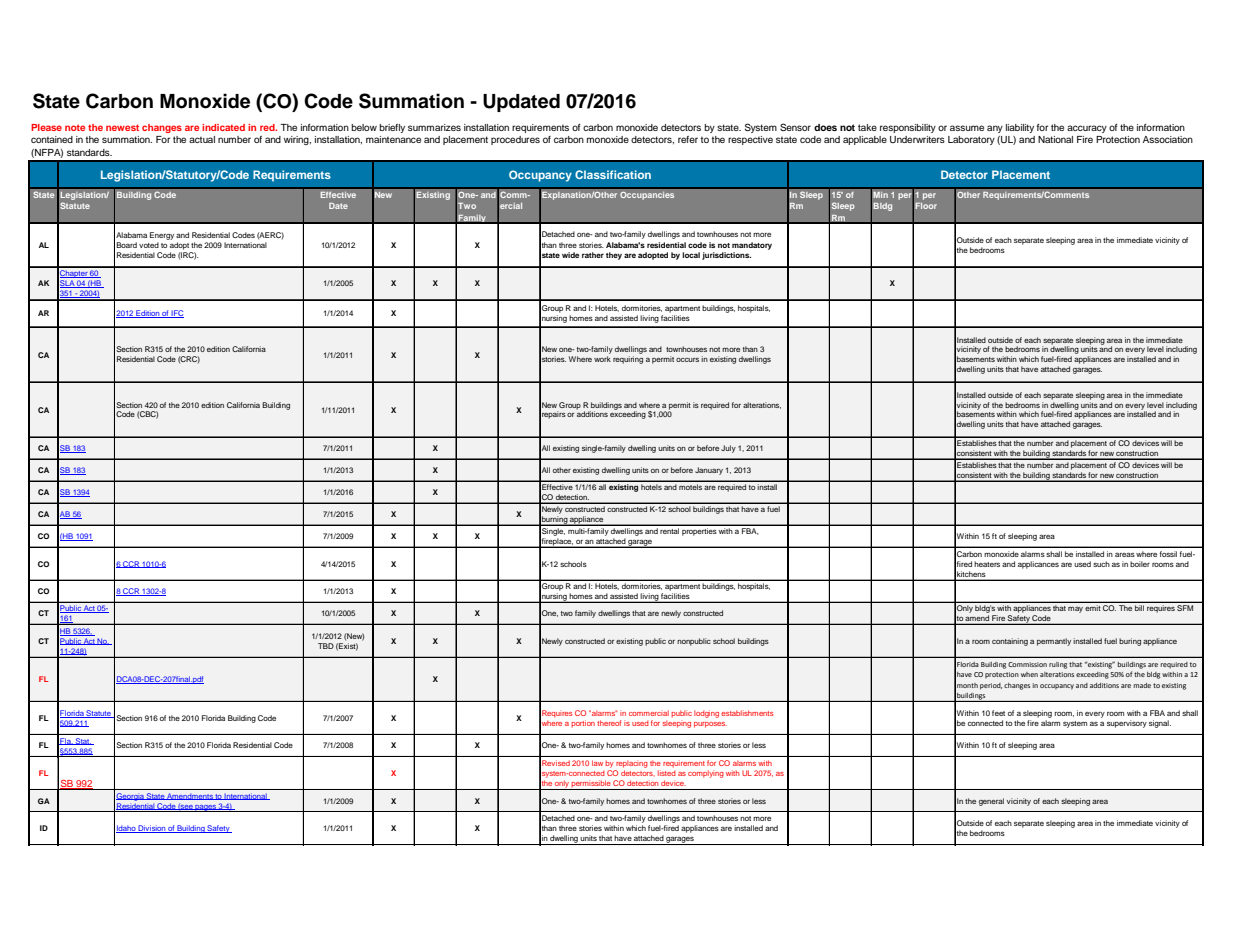  Describe the element at coordinates (613, 174) in the screenshot. I see `Classification` at that location.
